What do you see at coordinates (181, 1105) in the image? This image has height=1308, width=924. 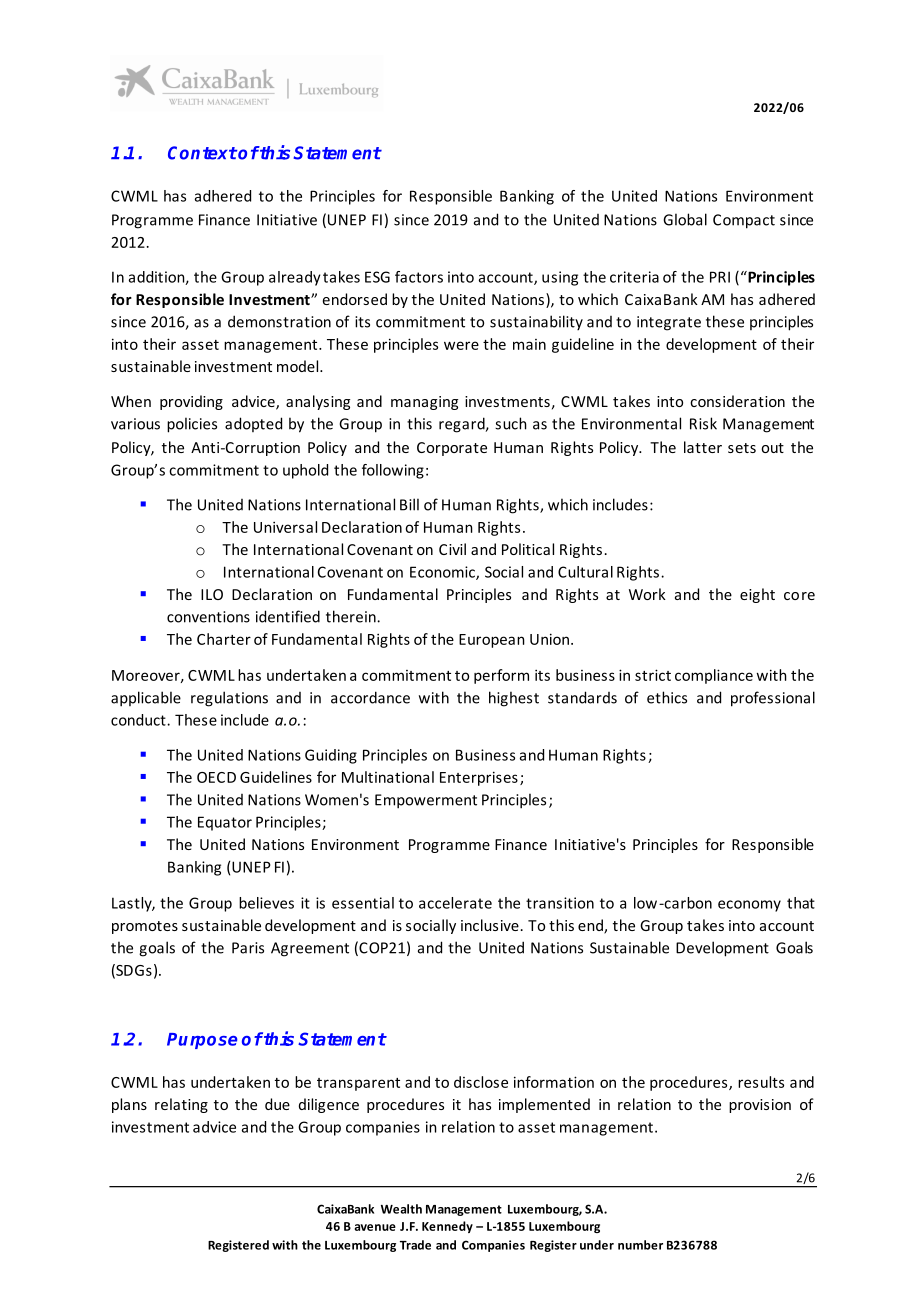 I see `relating` at bounding box center [181, 1105].
